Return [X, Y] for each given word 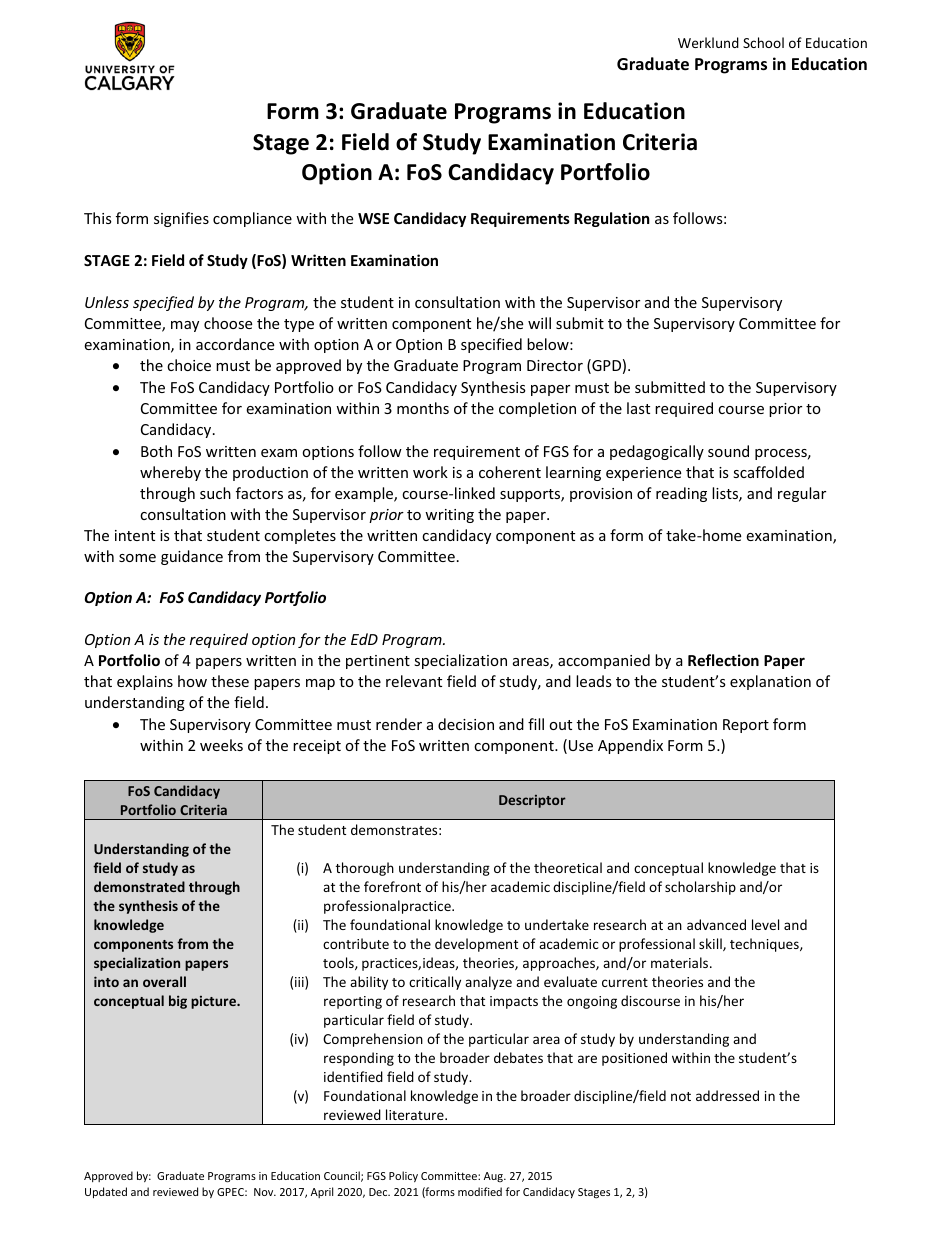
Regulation [612, 219]
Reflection [723, 660]
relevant [414, 681]
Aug [494, 1177]
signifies [181, 219]
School [763, 42]
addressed [727, 1095]
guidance [192, 557]
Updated [106, 1192]
